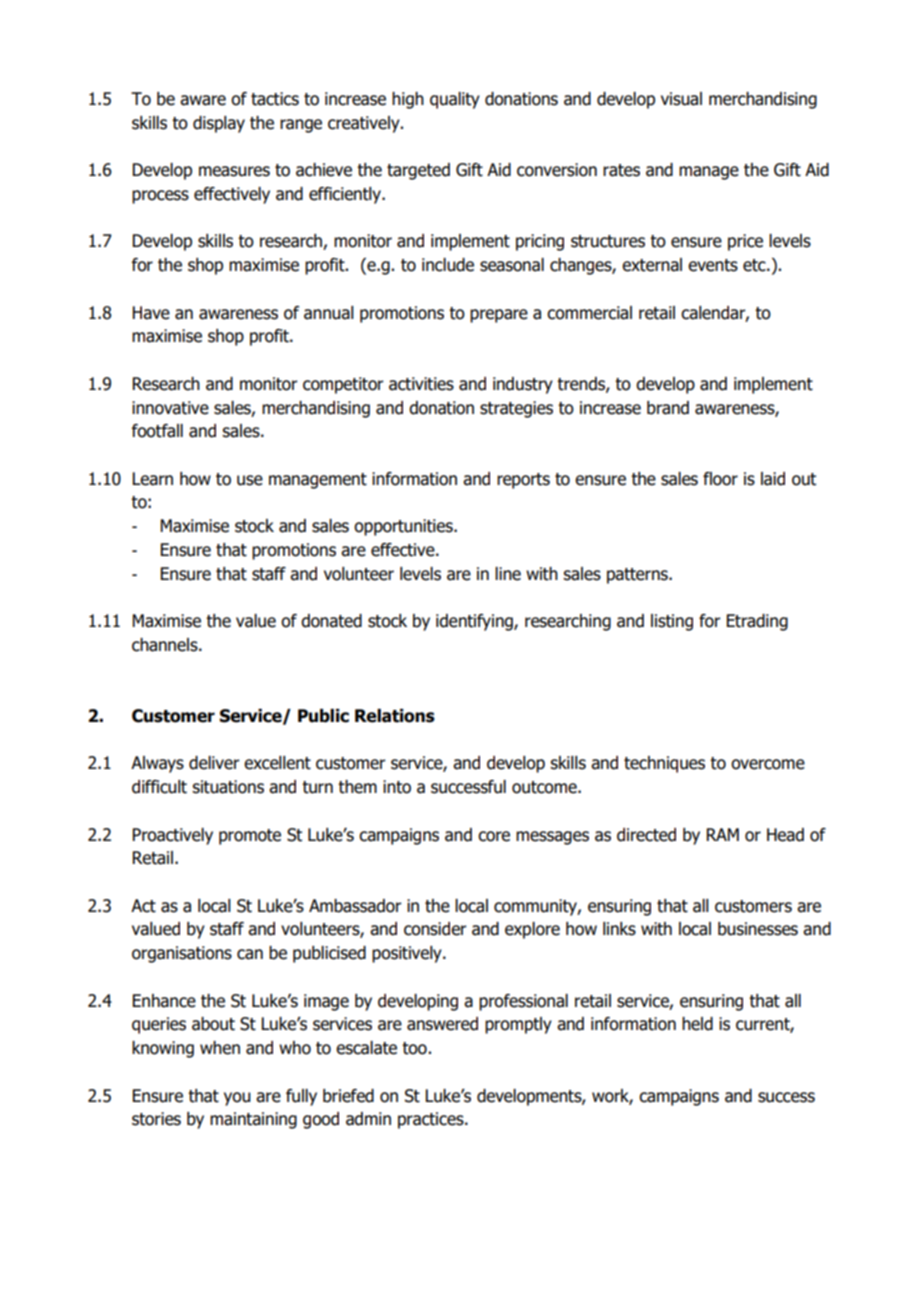 This screenshot has height=1308, width=924. What do you see at coordinates (237, 1099) in the screenshot?
I see `you` at bounding box center [237, 1099].
